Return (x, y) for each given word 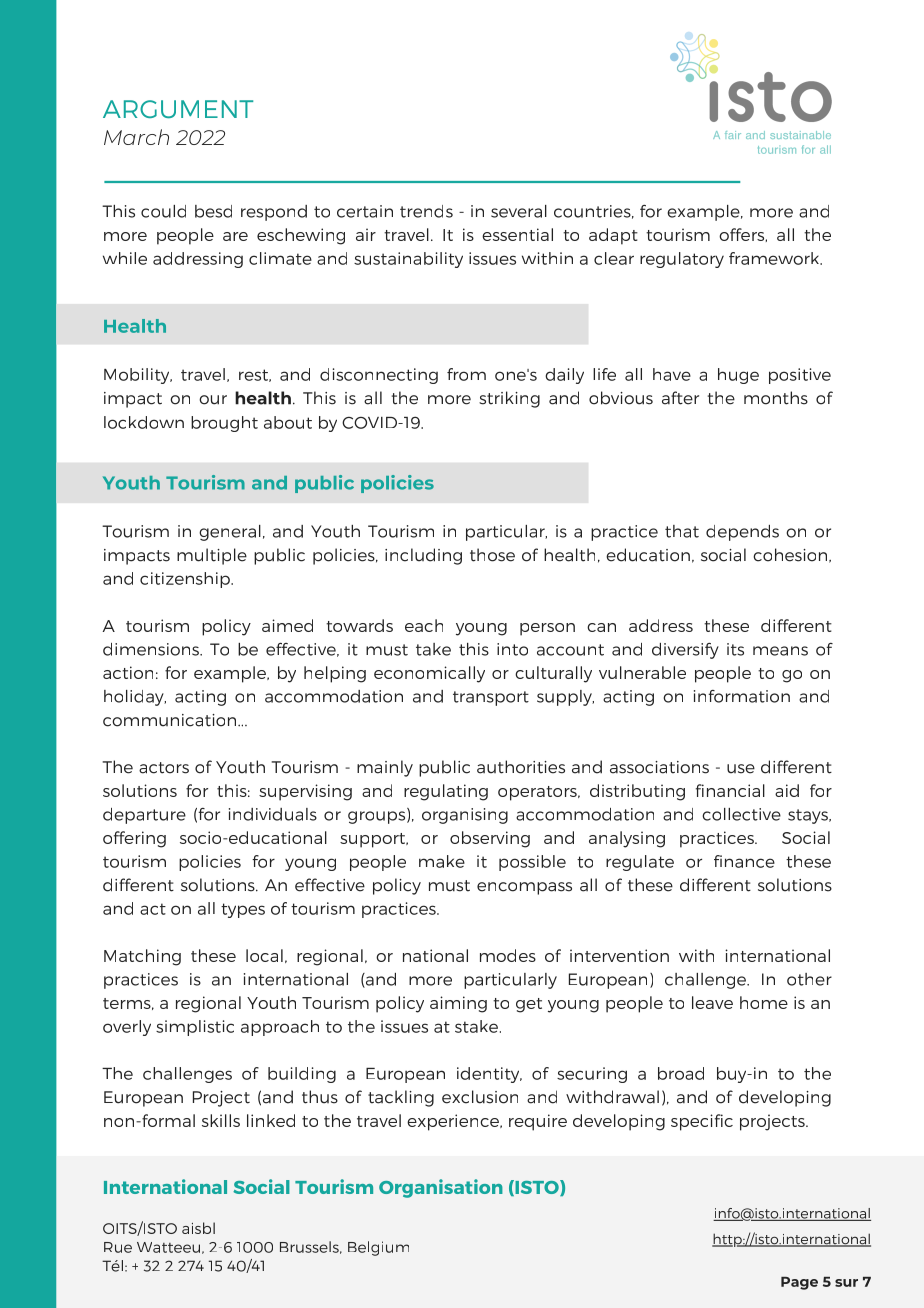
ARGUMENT (178, 109)
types (243, 910)
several (519, 211)
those (492, 555)
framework (775, 258)
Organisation (441, 1188)
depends (742, 533)
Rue (118, 1247)
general (230, 533)
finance (744, 861)
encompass (524, 888)
